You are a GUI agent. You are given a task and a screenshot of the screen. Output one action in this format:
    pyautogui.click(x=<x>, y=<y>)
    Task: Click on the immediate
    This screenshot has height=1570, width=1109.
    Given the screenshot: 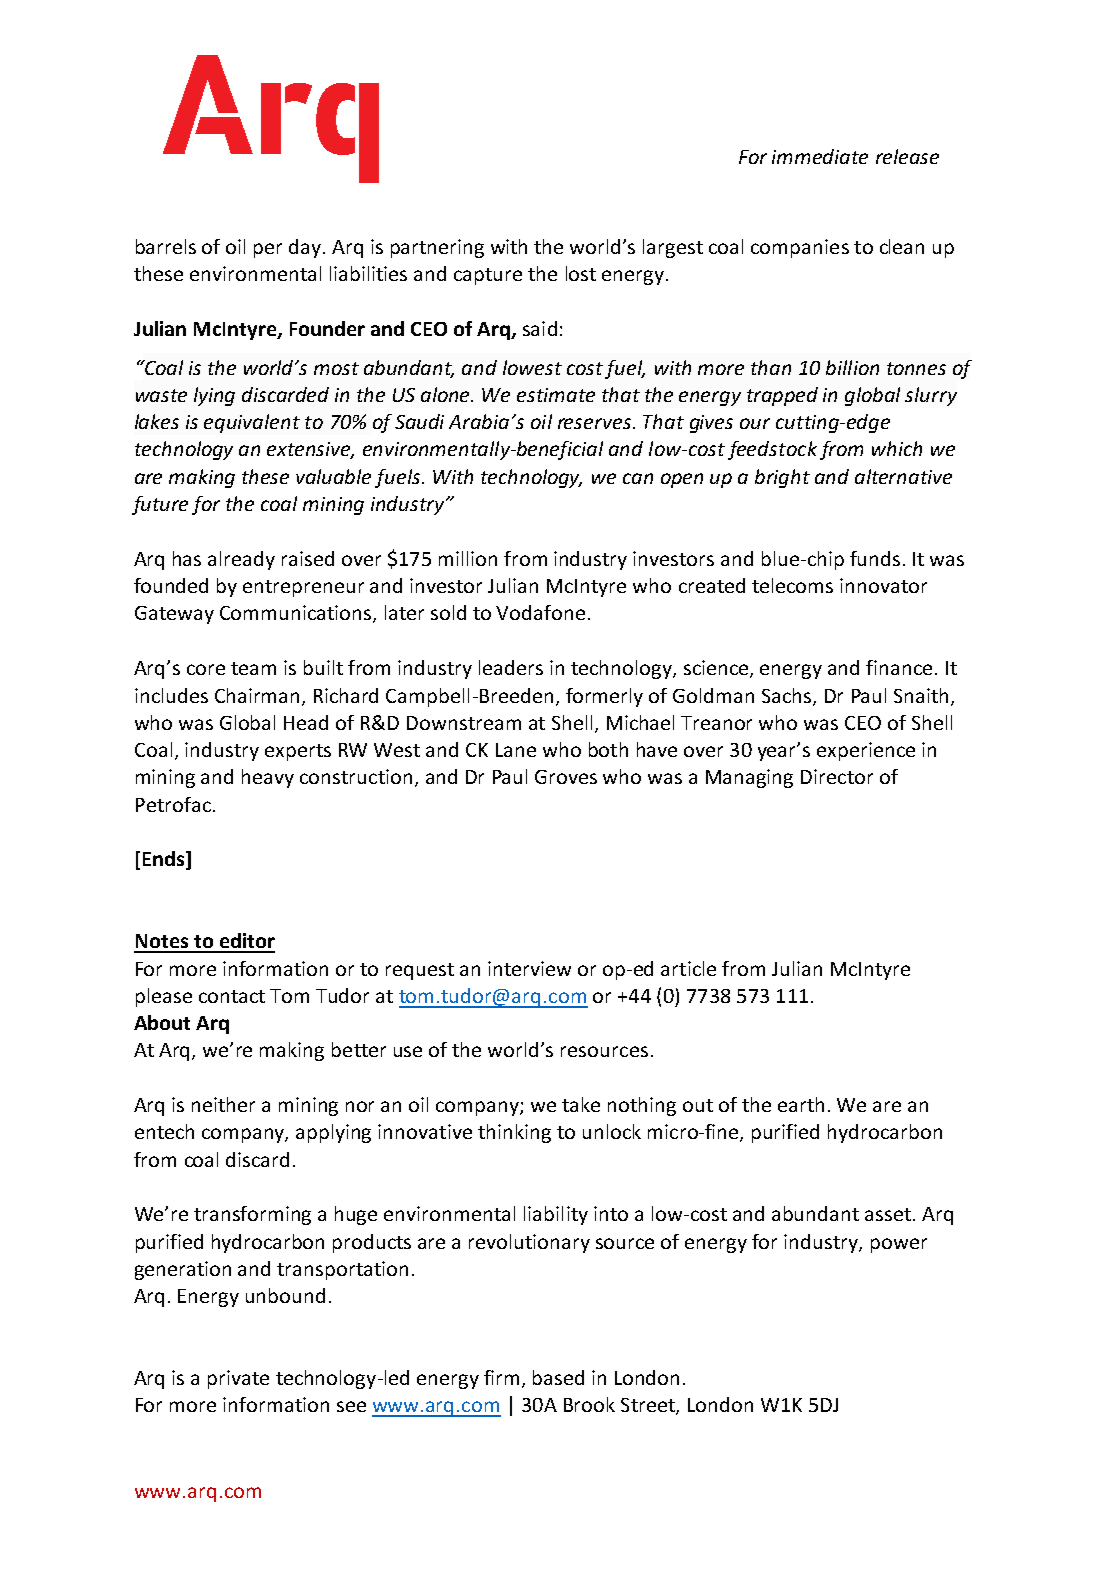 What is the action you would take?
    pyautogui.click(x=820, y=156)
